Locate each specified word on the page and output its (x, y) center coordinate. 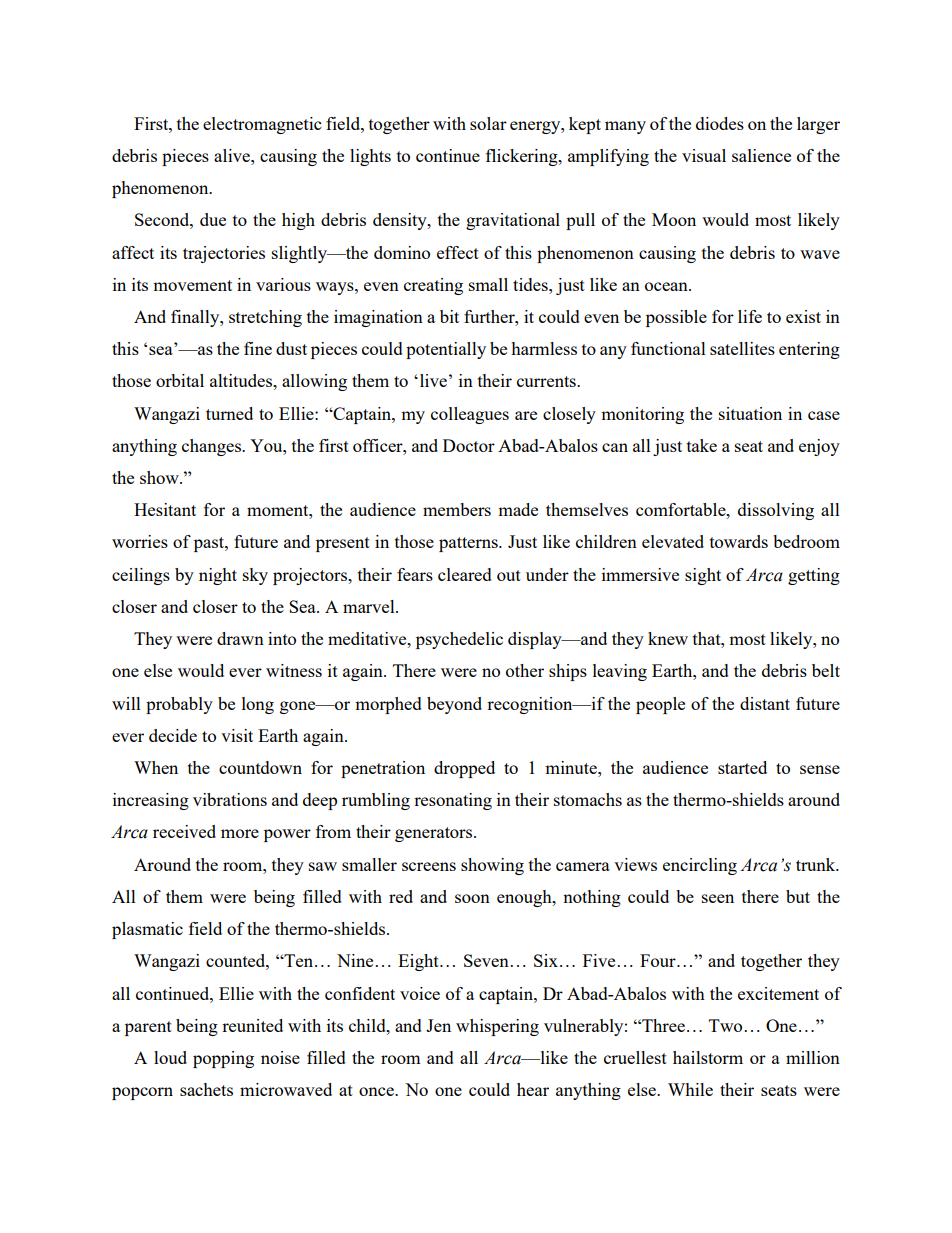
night (218, 576)
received (184, 831)
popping (223, 1059)
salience (761, 155)
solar (488, 123)
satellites (742, 348)
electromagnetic (262, 125)
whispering (497, 1027)
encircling (700, 866)
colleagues (470, 415)
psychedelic (459, 640)
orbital (180, 380)
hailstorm (708, 1057)
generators (435, 834)
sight (703, 576)
